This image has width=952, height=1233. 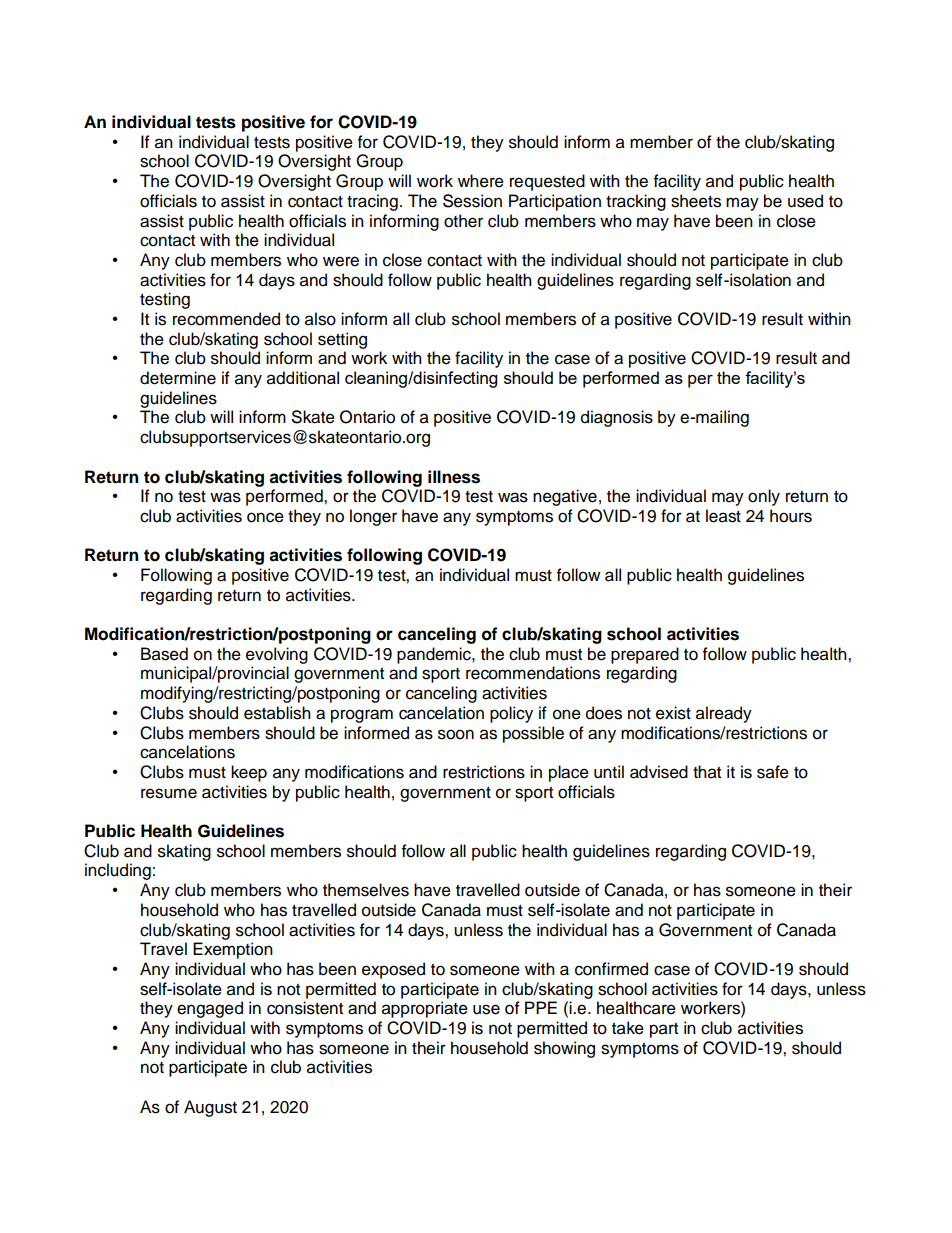 What do you see at coordinates (341, 261) in the image?
I see `were` at bounding box center [341, 261].
